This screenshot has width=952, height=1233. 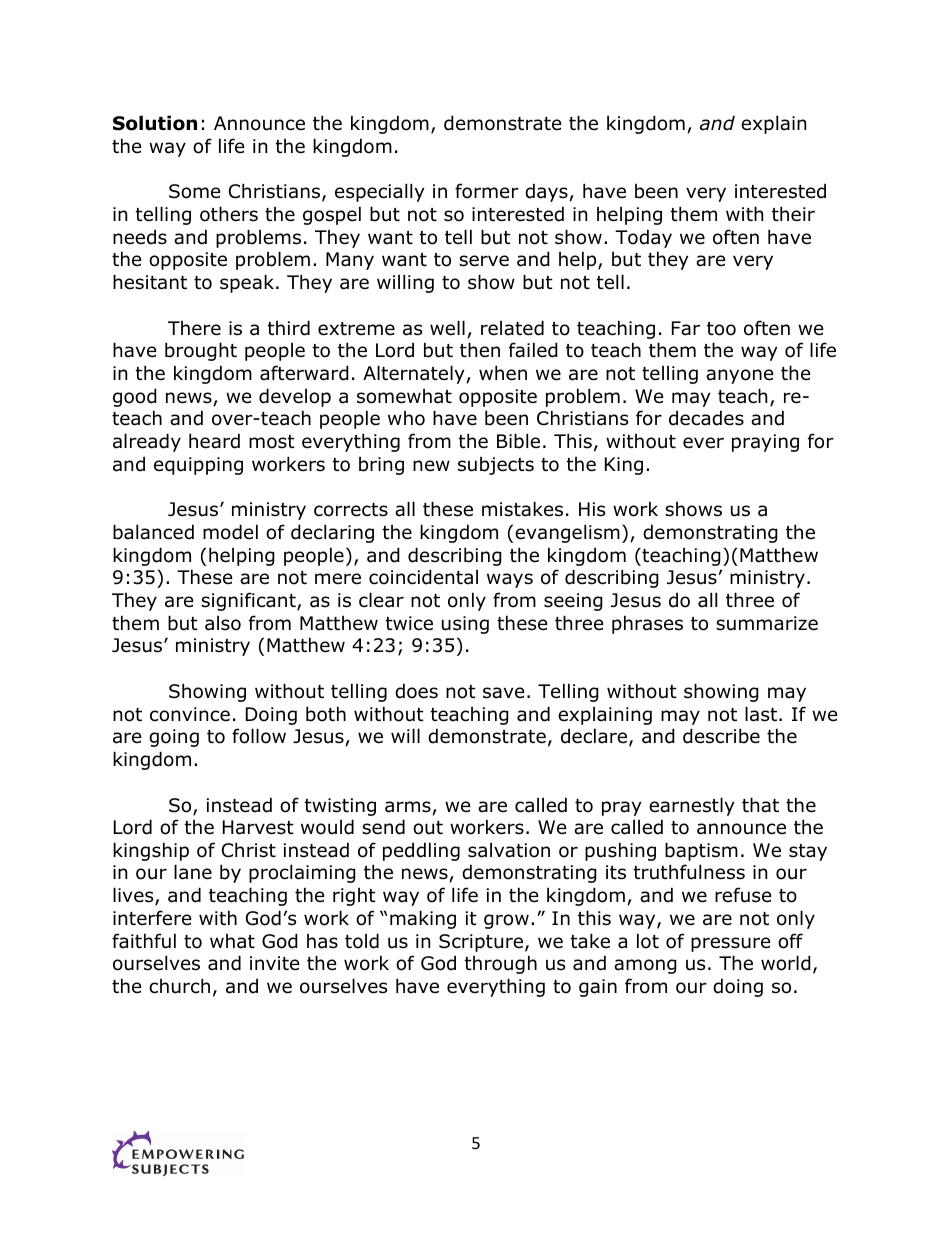 I want to click on model, so click(x=230, y=532).
